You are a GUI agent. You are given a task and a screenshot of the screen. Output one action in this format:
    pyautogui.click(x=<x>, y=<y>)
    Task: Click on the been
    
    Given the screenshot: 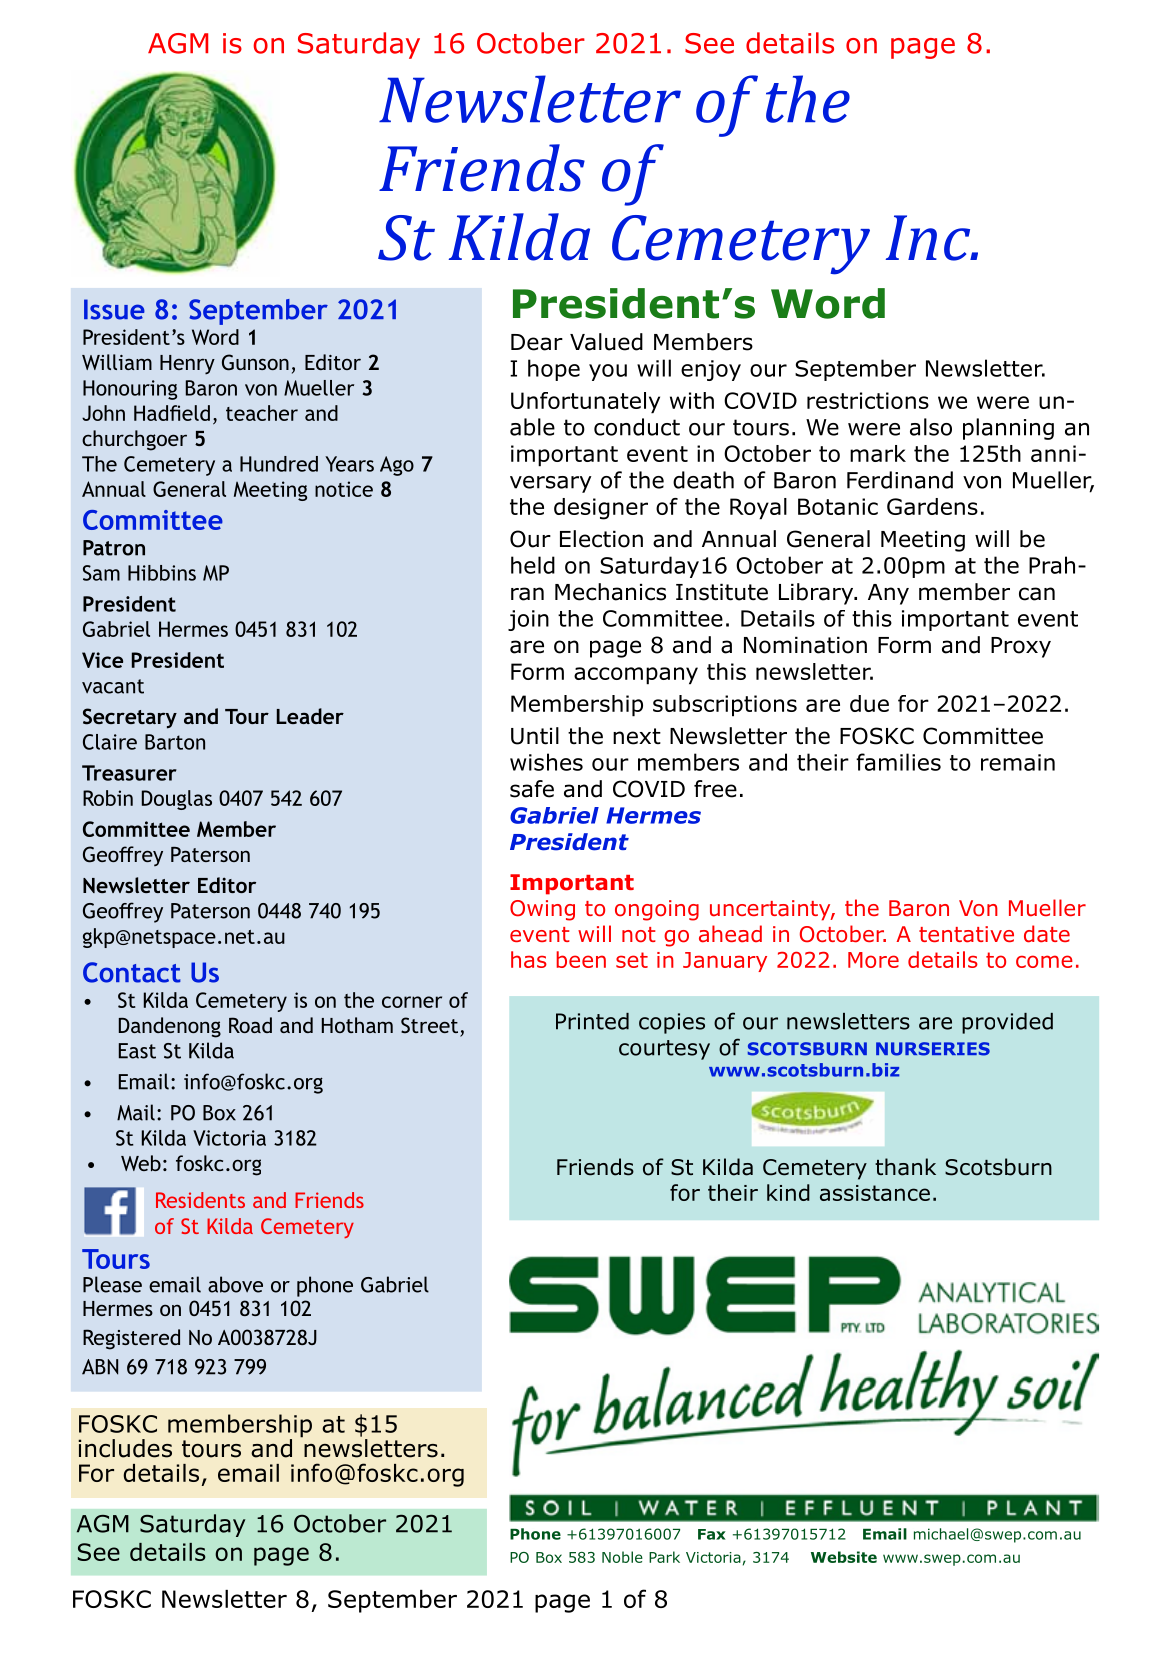 What is the action you would take?
    pyautogui.click(x=581, y=959)
